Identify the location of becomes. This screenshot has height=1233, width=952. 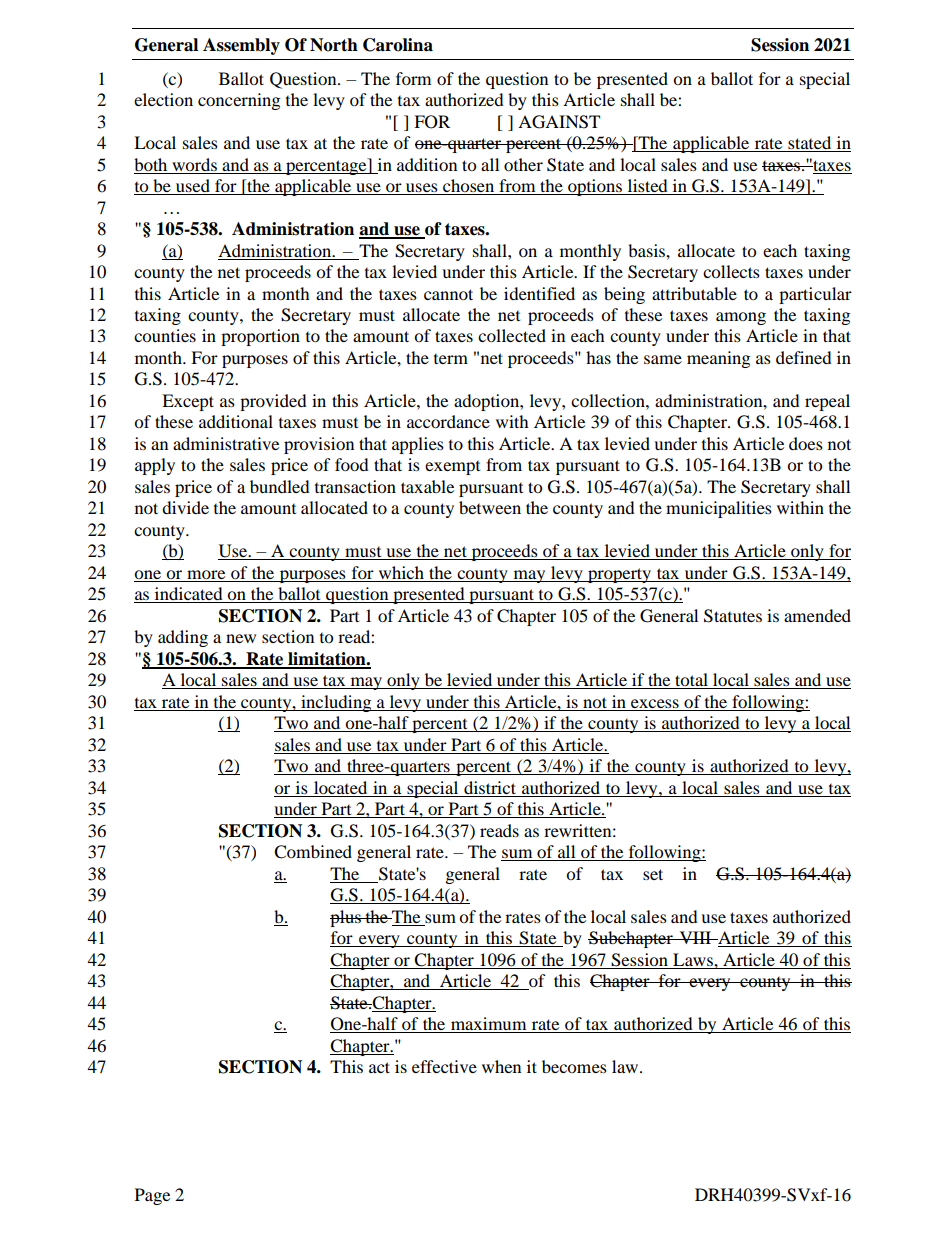
(574, 1066).
